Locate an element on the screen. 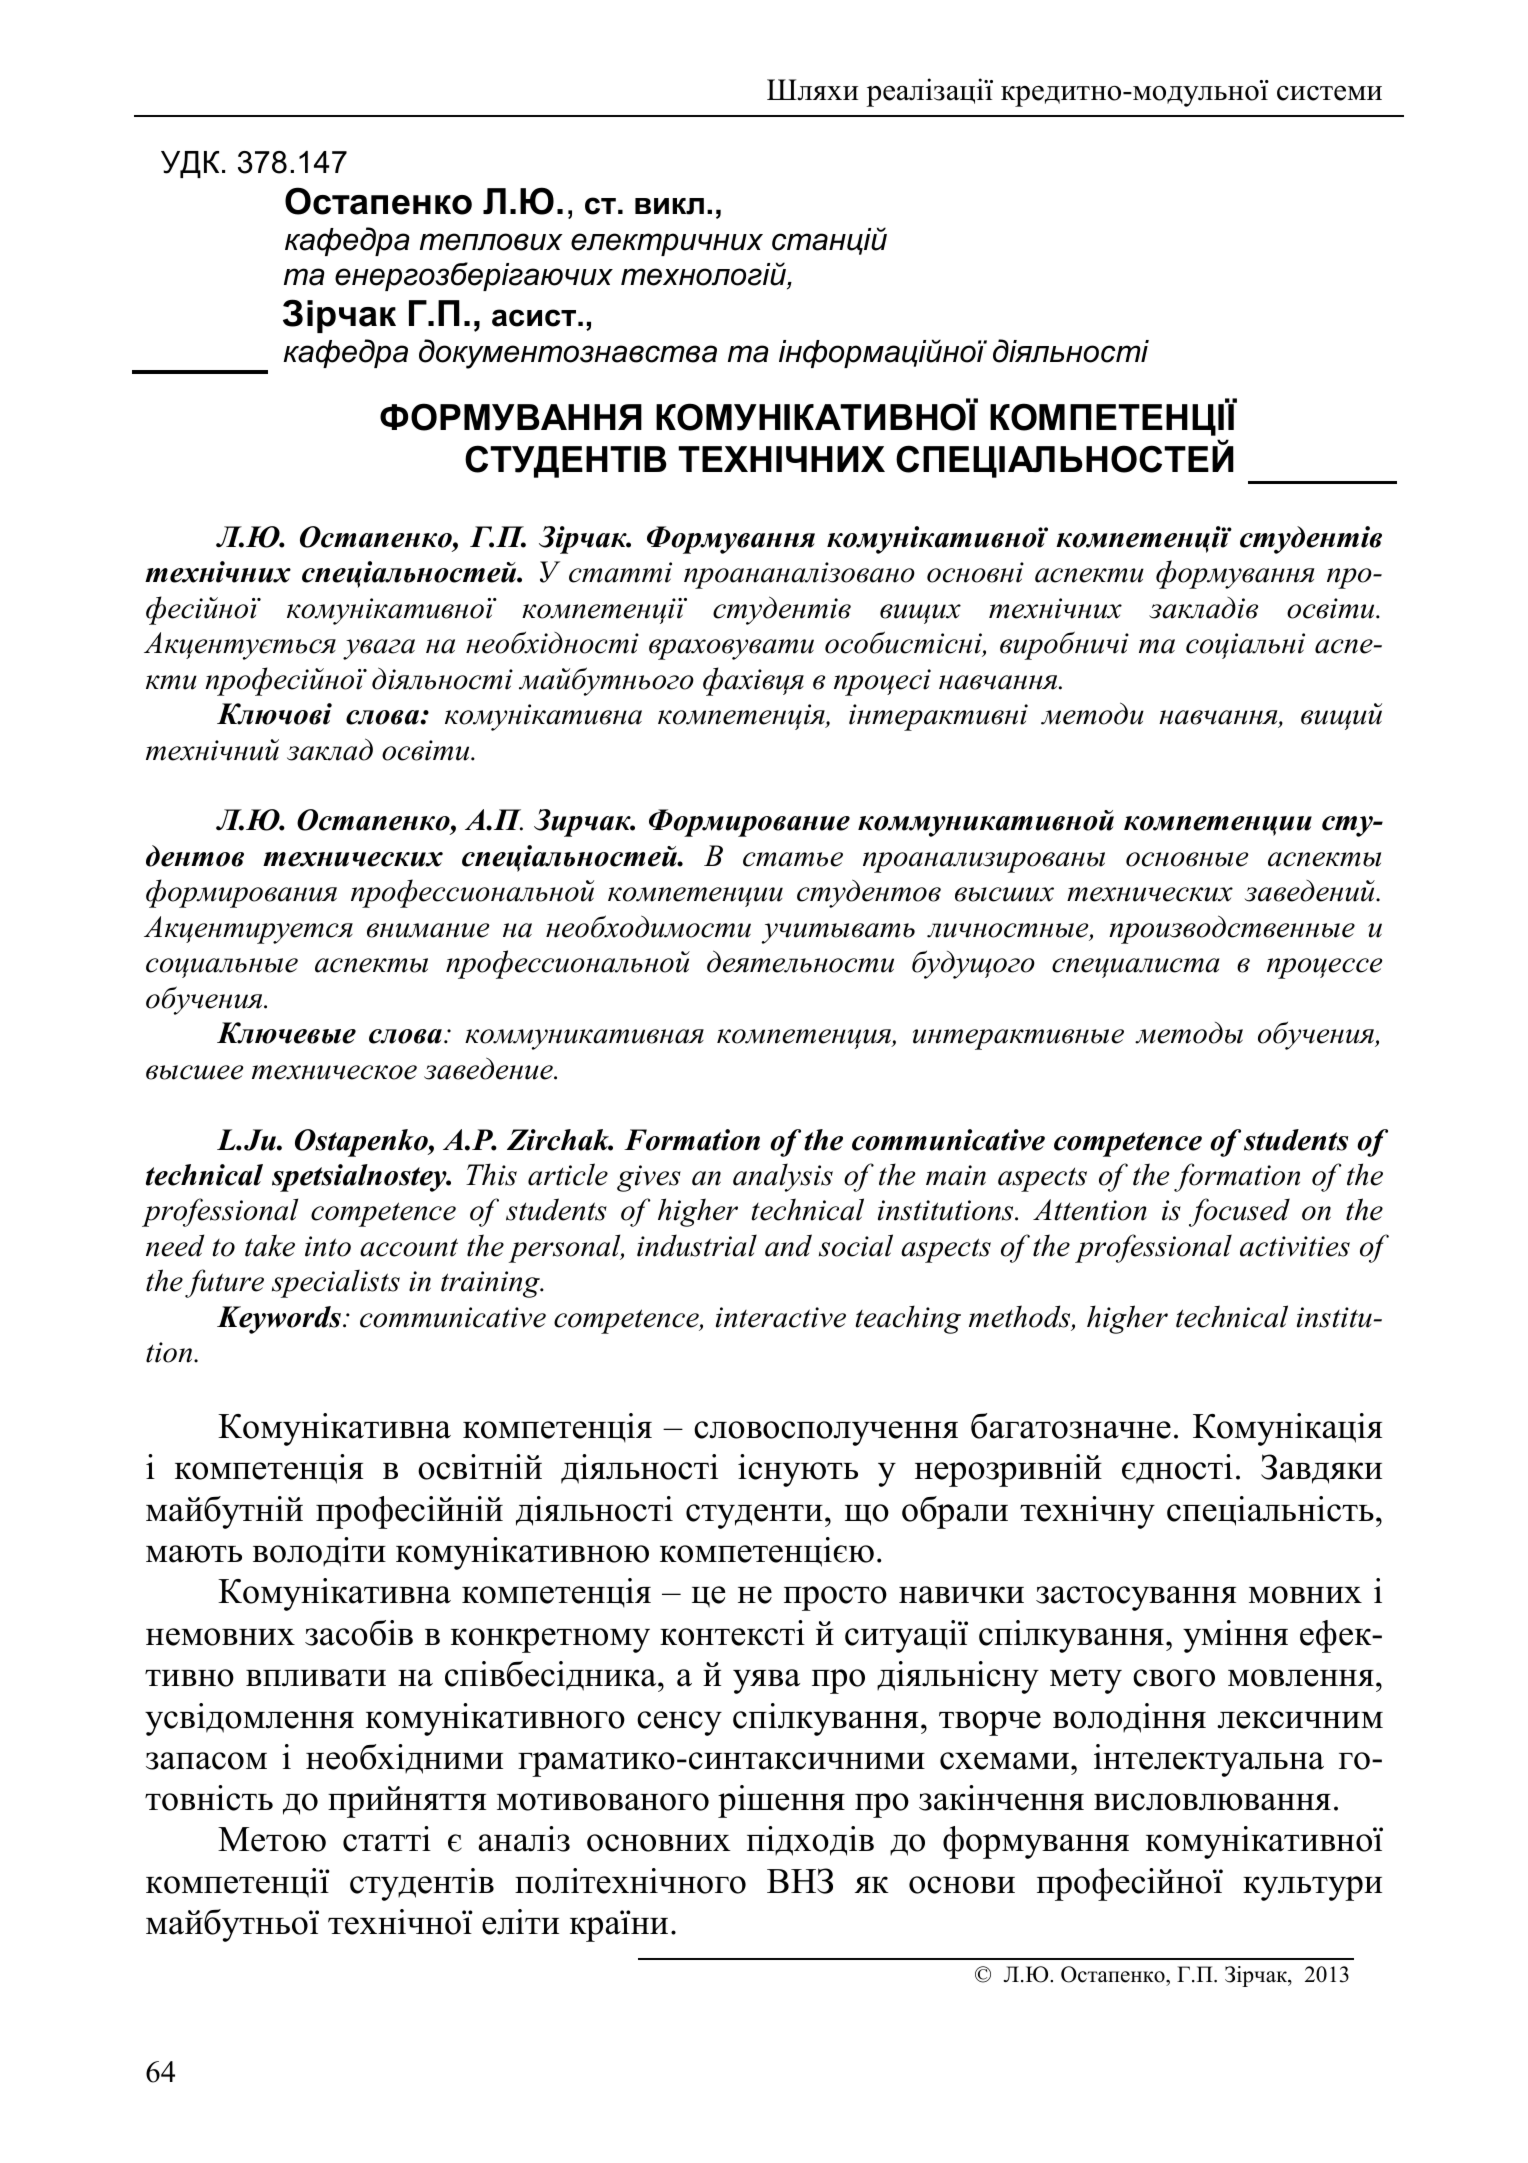  specialists is located at coordinates (336, 1283).
